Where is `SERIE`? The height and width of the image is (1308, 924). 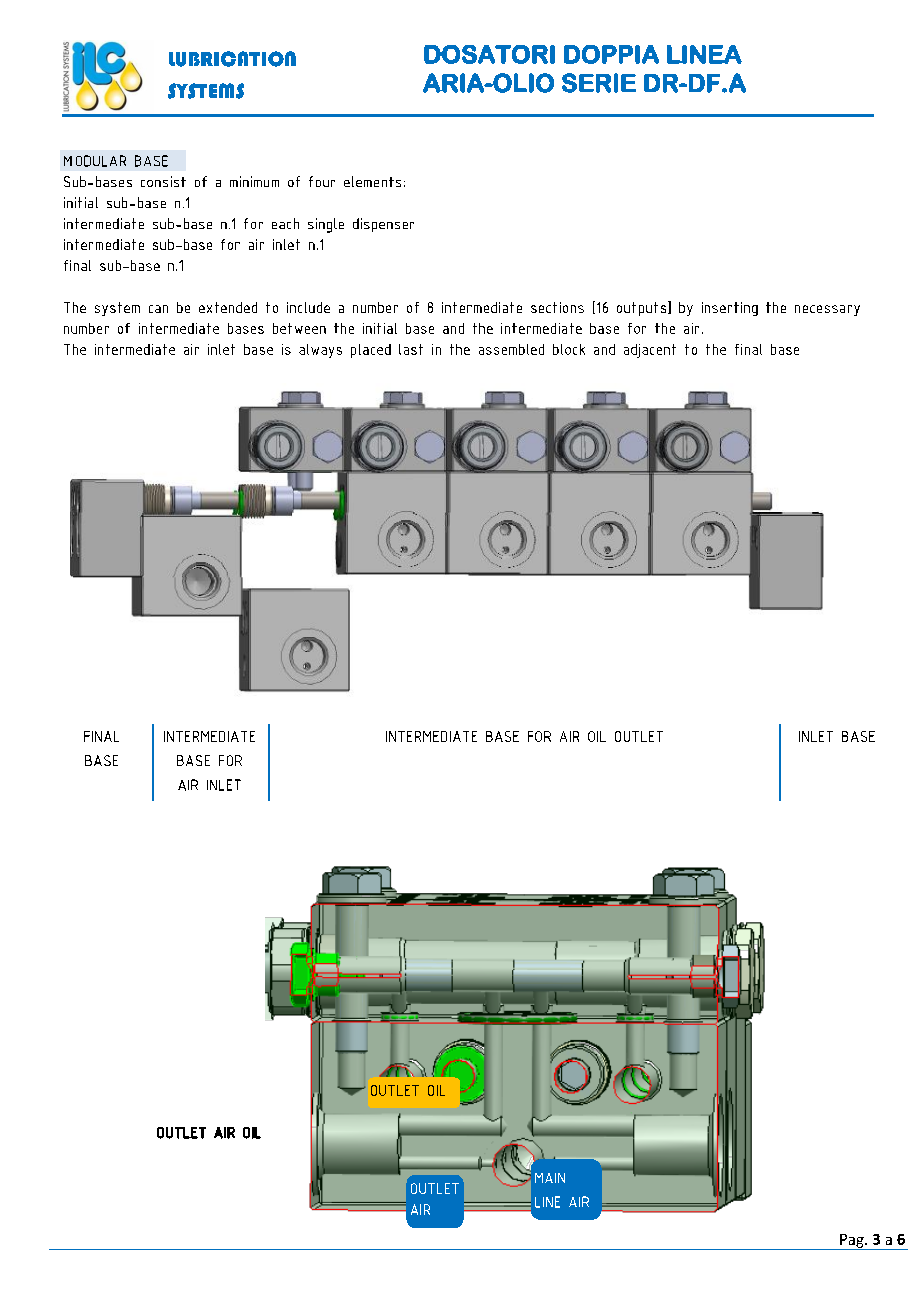 SERIE is located at coordinates (599, 83).
